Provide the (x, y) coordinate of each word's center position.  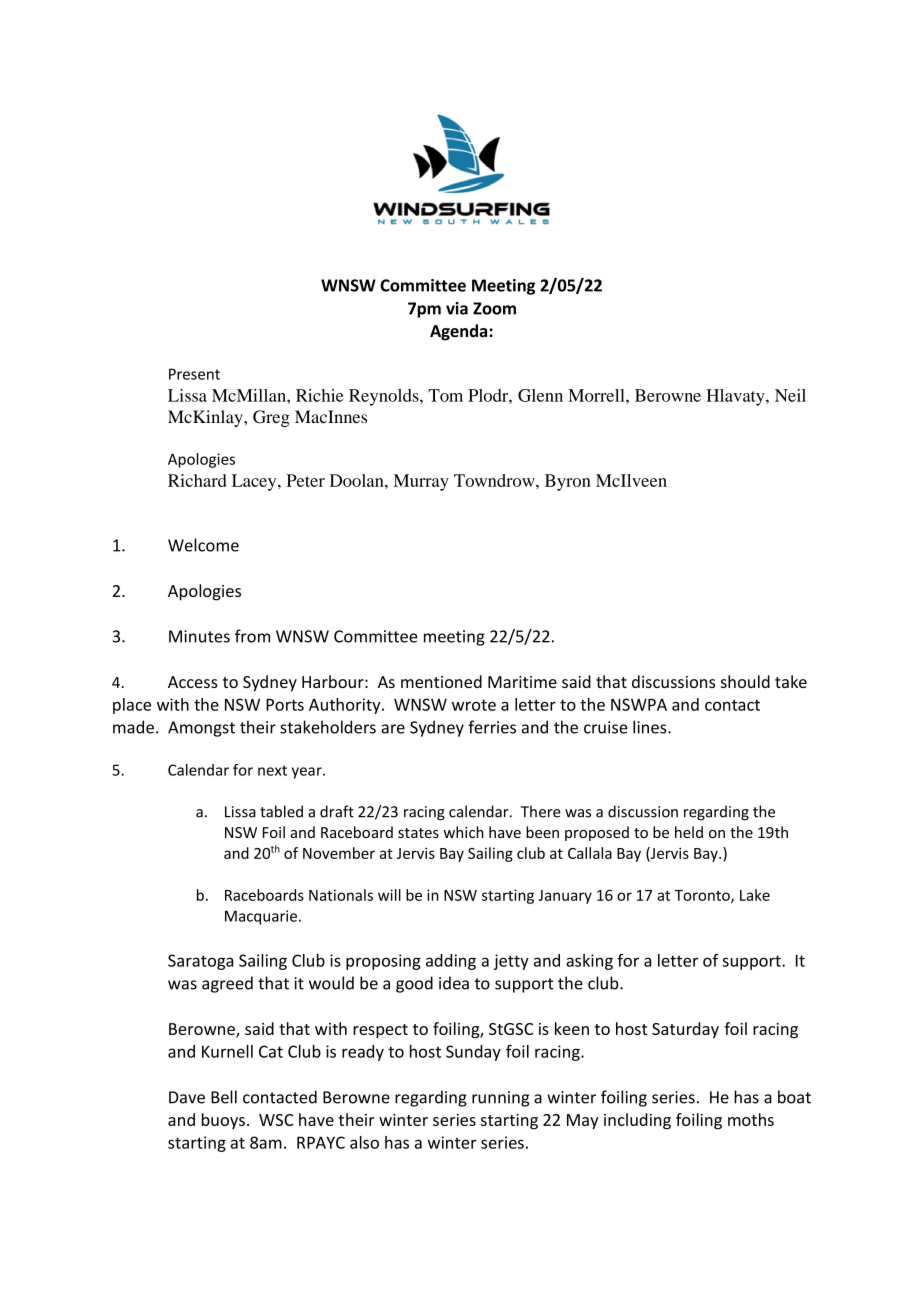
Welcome (203, 545)
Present (194, 374)
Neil (790, 395)
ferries (492, 727)
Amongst (201, 729)
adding (451, 962)
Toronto (703, 896)
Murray (421, 482)
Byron (568, 482)
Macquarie (261, 917)
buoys (223, 1121)
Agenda (458, 332)
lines (651, 727)
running (500, 1099)
